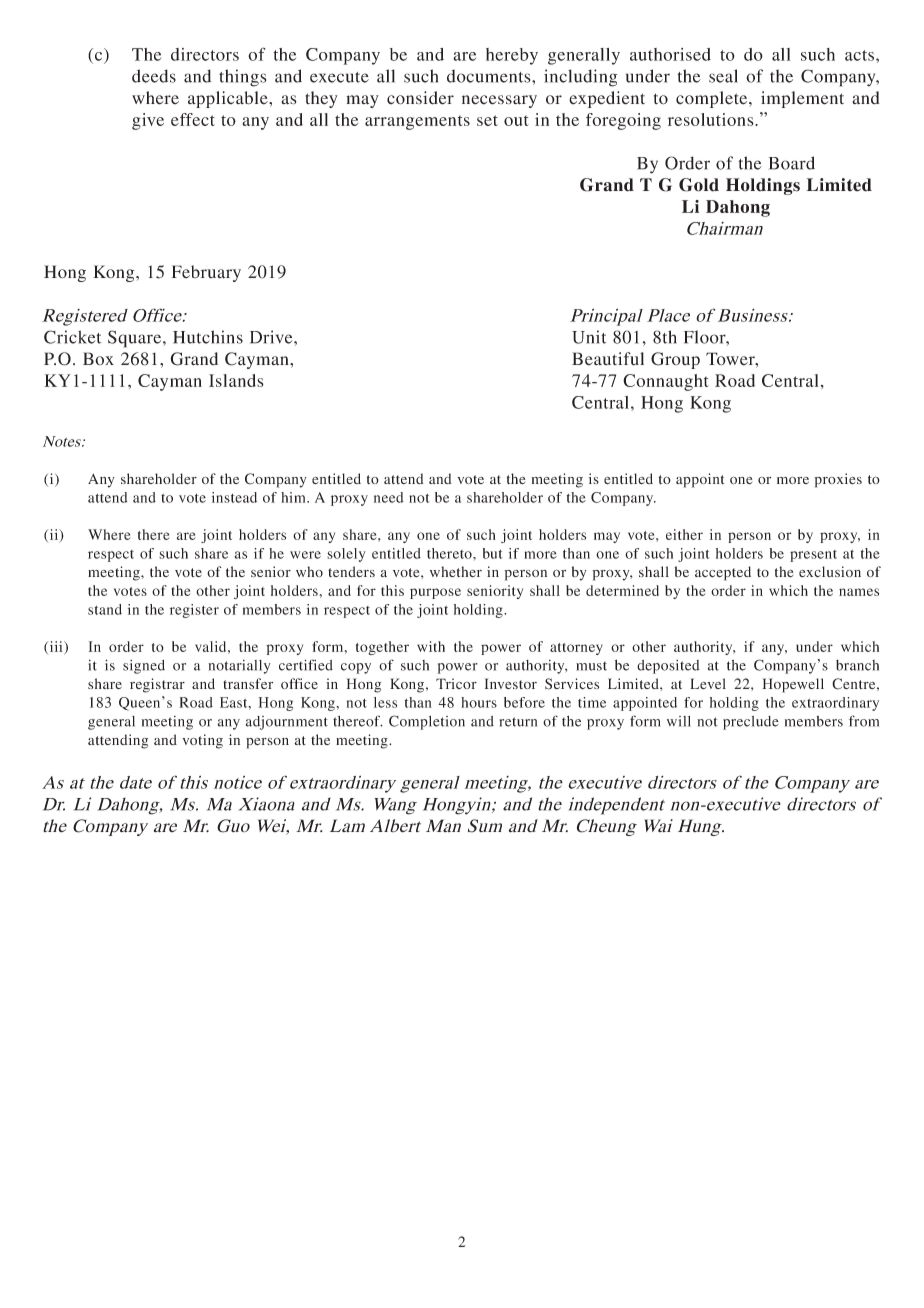 This image has width=924, height=1308. What do you see at coordinates (202, 741) in the image?
I see `voting` at bounding box center [202, 741].
